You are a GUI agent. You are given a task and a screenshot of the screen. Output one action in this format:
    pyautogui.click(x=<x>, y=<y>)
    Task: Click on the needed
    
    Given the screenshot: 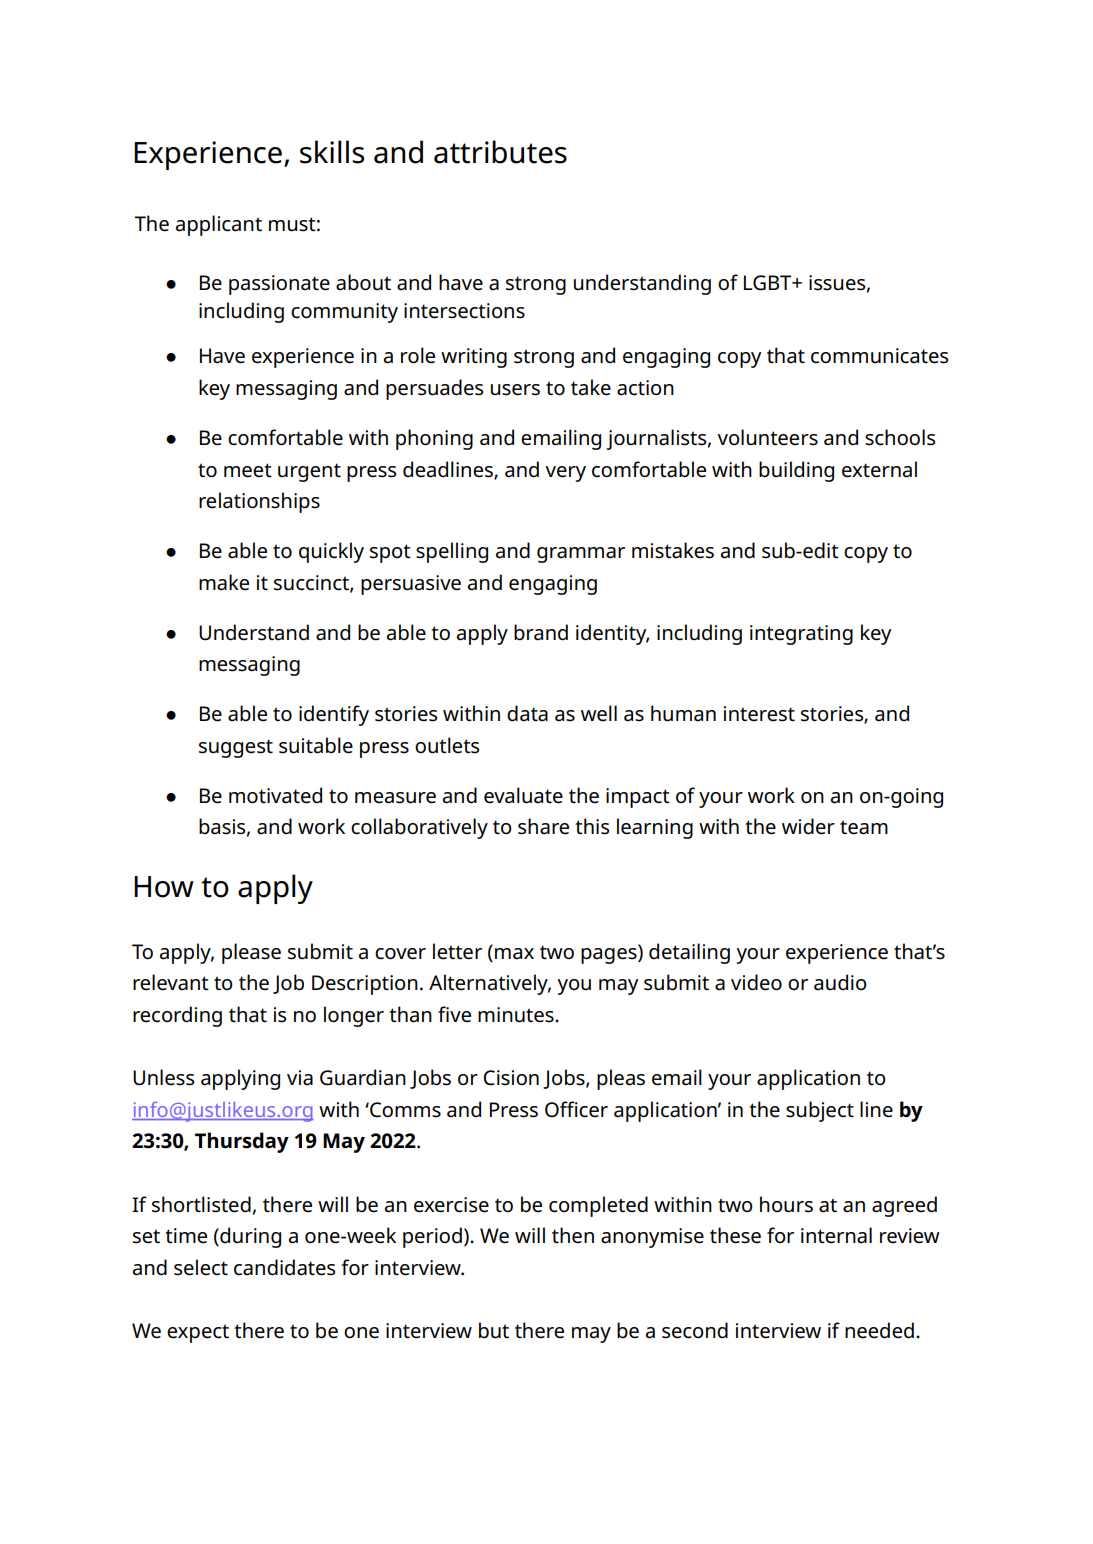 What is the action you would take?
    pyautogui.click(x=879, y=1330)
